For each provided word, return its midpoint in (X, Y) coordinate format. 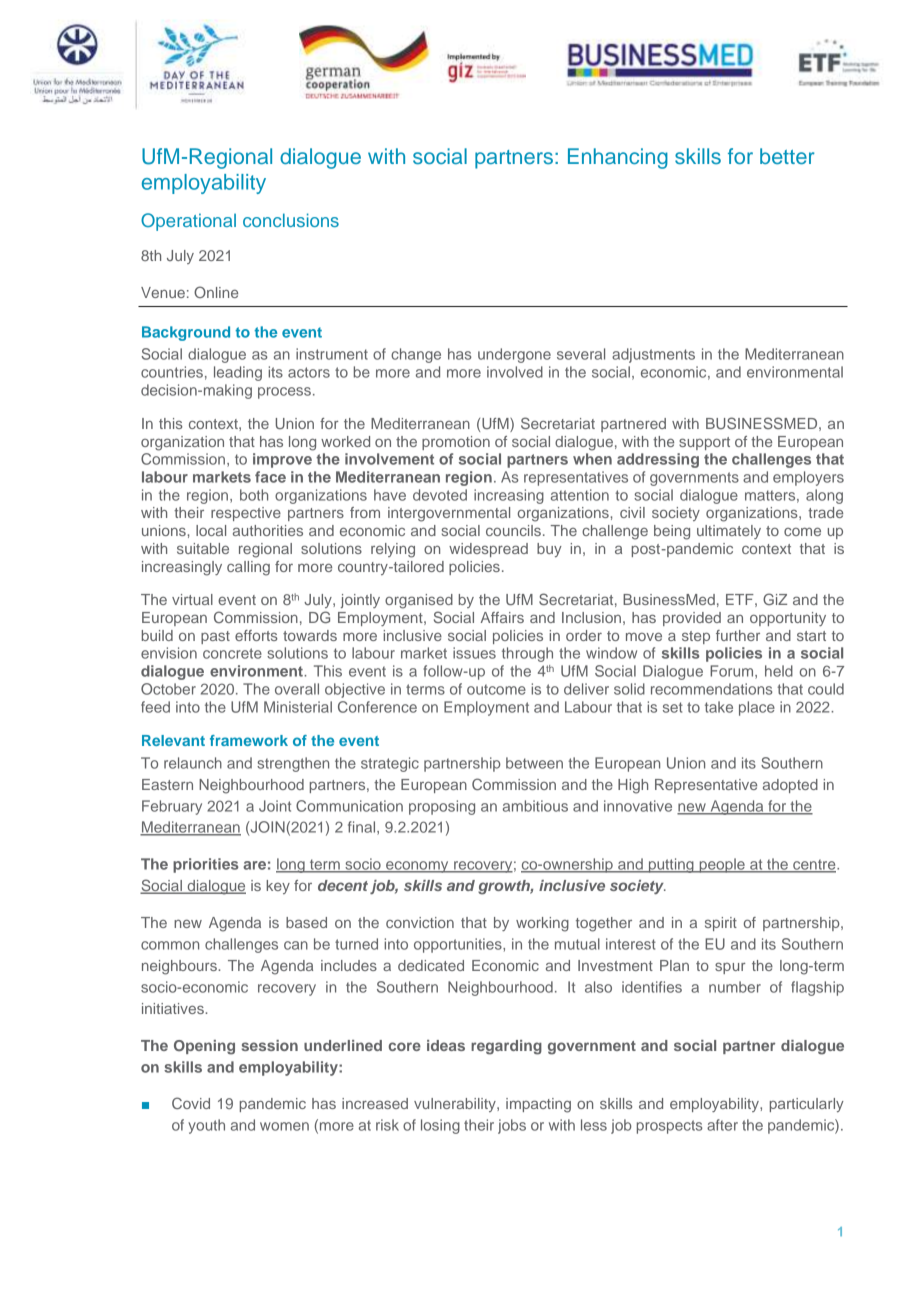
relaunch (193, 763)
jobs (512, 1126)
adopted (790, 786)
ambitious (535, 806)
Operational (188, 222)
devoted (440, 495)
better (787, 156)
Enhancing (618, 158)
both (254, 495)
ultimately (729, 532)
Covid (191, 1103)
